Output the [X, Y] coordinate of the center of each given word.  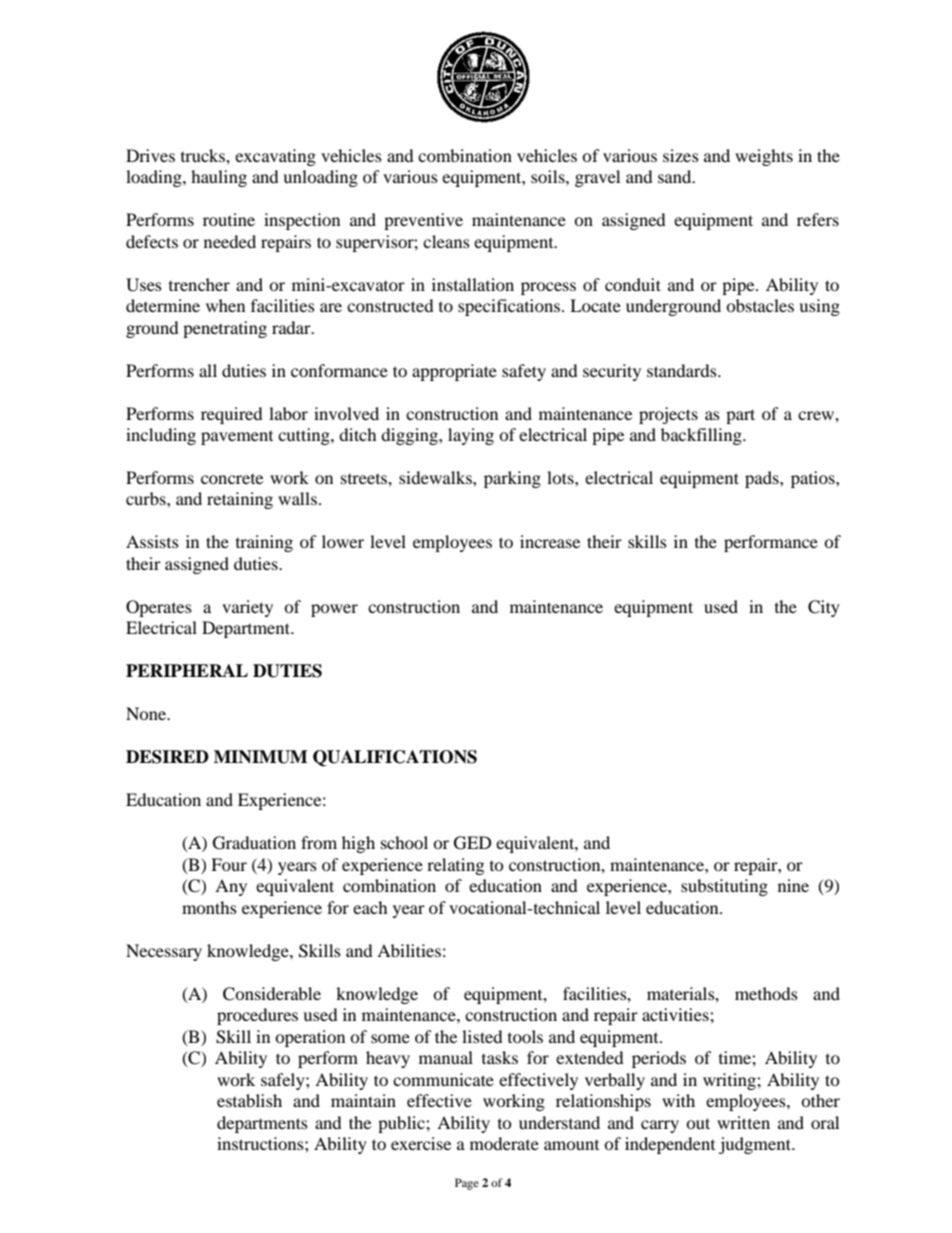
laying [471, 436]
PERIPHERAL [187, 670]
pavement [237, 438]
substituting [724, 887]
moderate [504, 1143]
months [209, 907]
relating [455, 866]
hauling [219, 178]
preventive [423, 221]
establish [249, 1100]
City [824, 608]
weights [764, 157]
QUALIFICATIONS [395, 758]
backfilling [702, 436]
